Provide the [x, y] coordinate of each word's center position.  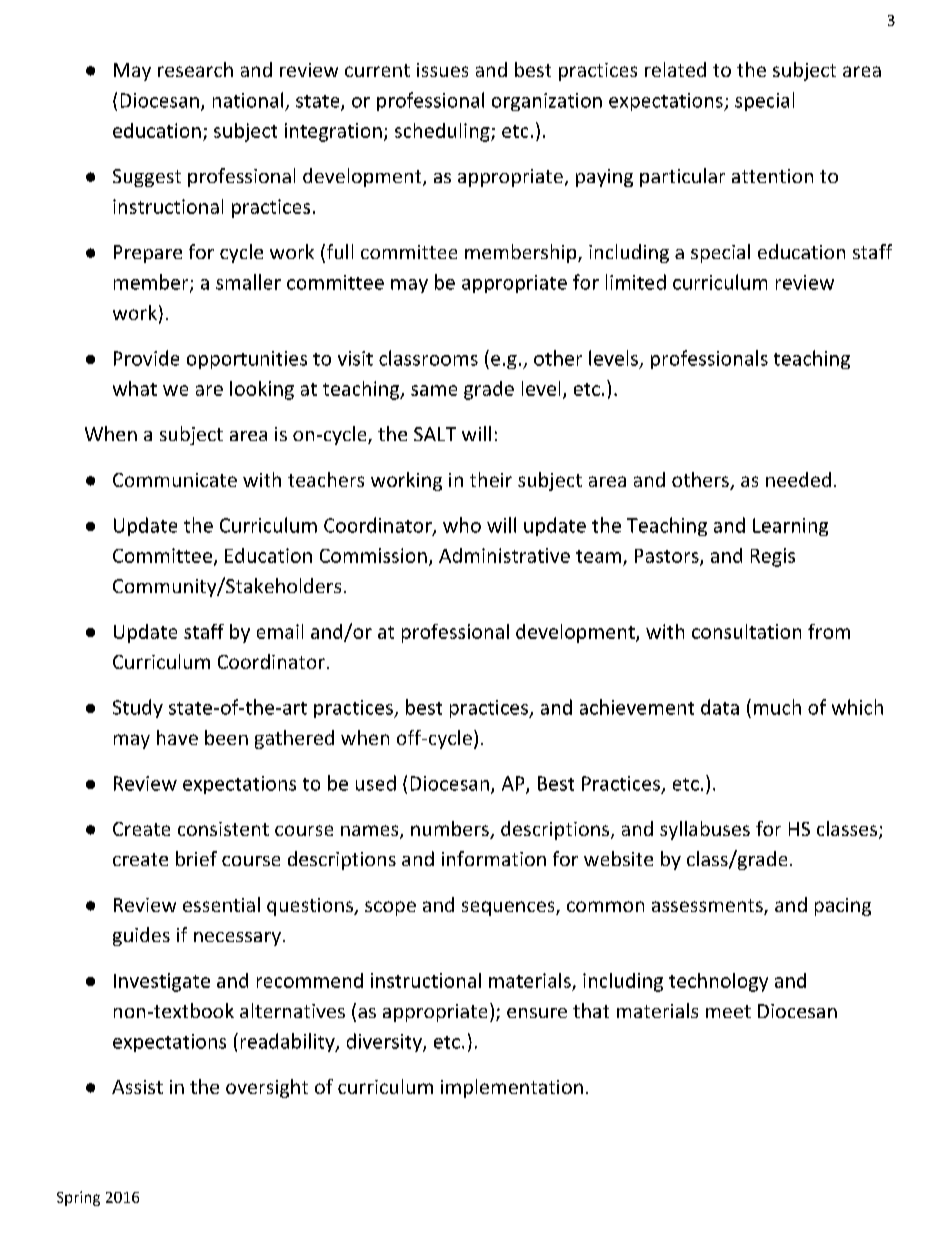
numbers [451, 830]
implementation [512, 1088]
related [675, 69]
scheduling [443, 132]
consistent [223, 829]
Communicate [175, 480]
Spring [78, 1198]
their [491, 479]
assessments [708, 907]
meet [728, 1011]
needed [798, 479]
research [195, 69]
